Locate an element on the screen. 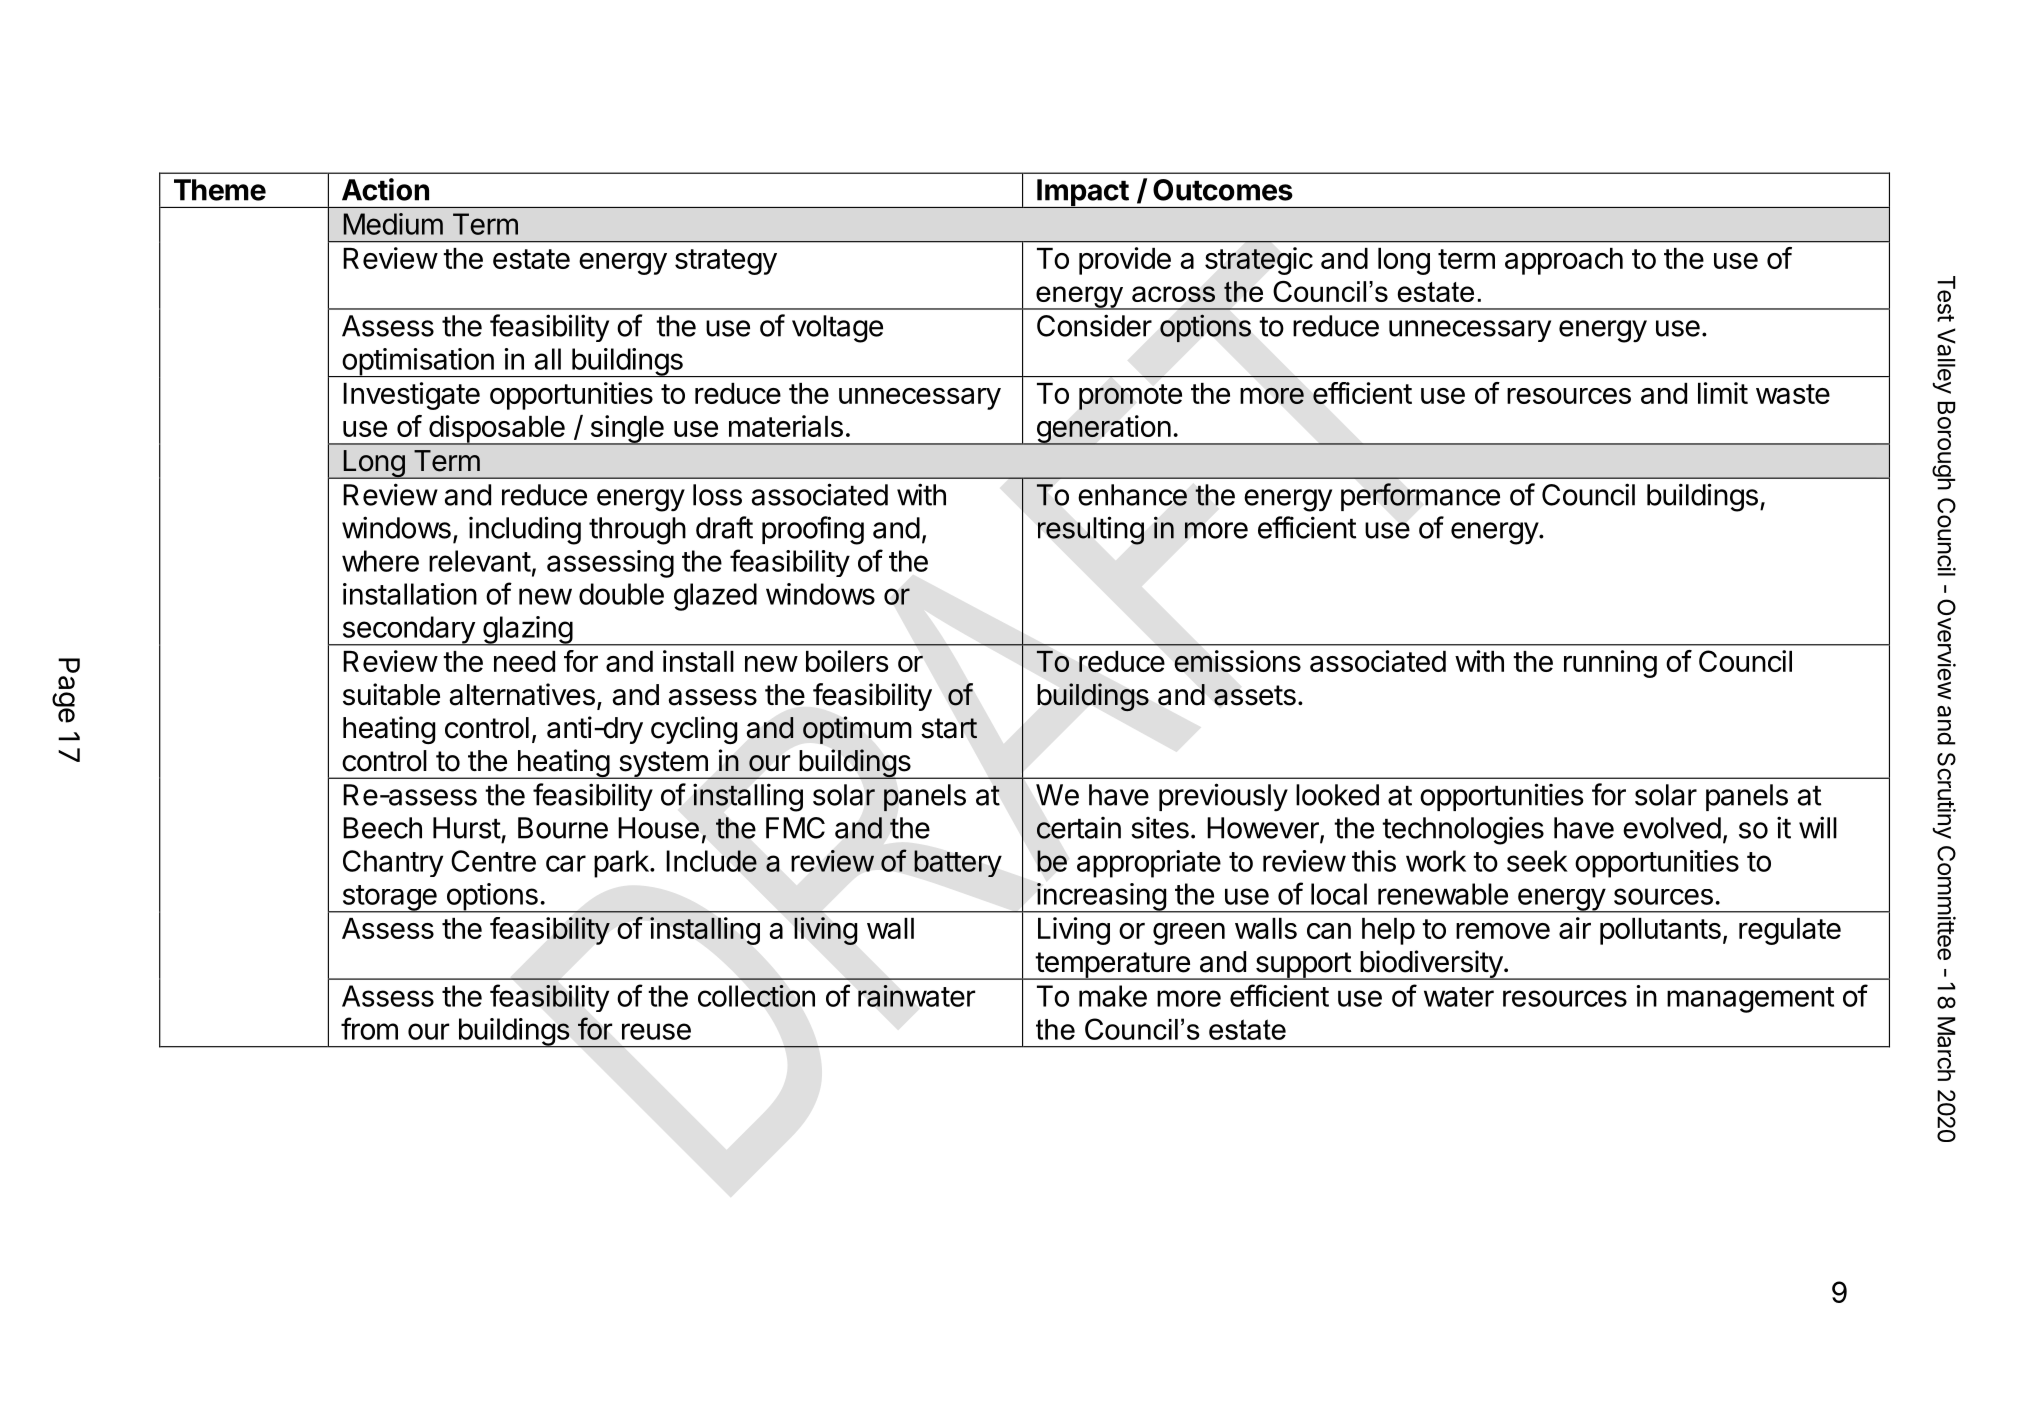 The image size is (2019, 1427). limit is located at coordinates (1723, 393).
